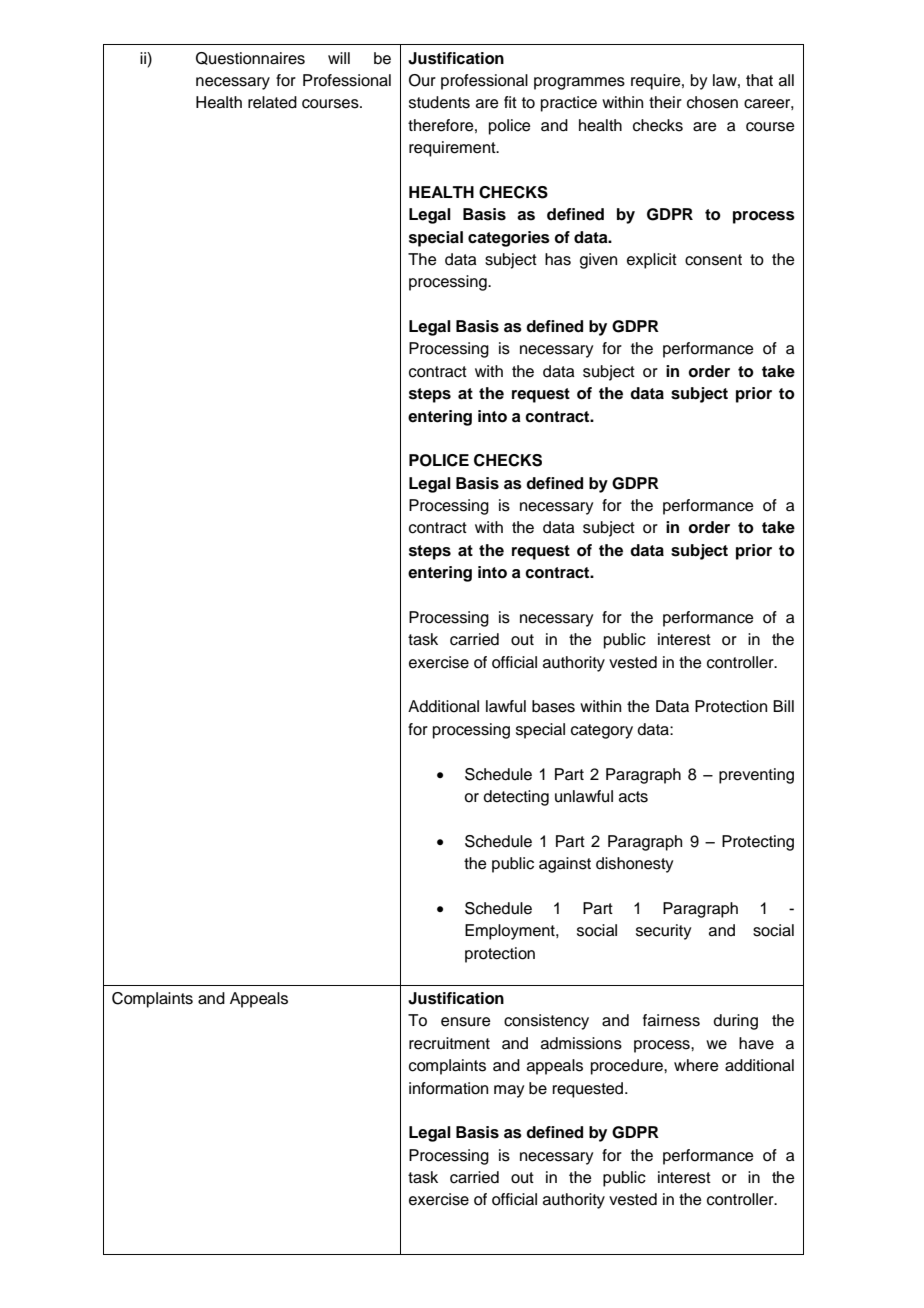 The width and height of the screenshot is (924, 1308). Describe the element at coordinates (449, 1043) in the screenshot. I see `recruitment` at that location.
